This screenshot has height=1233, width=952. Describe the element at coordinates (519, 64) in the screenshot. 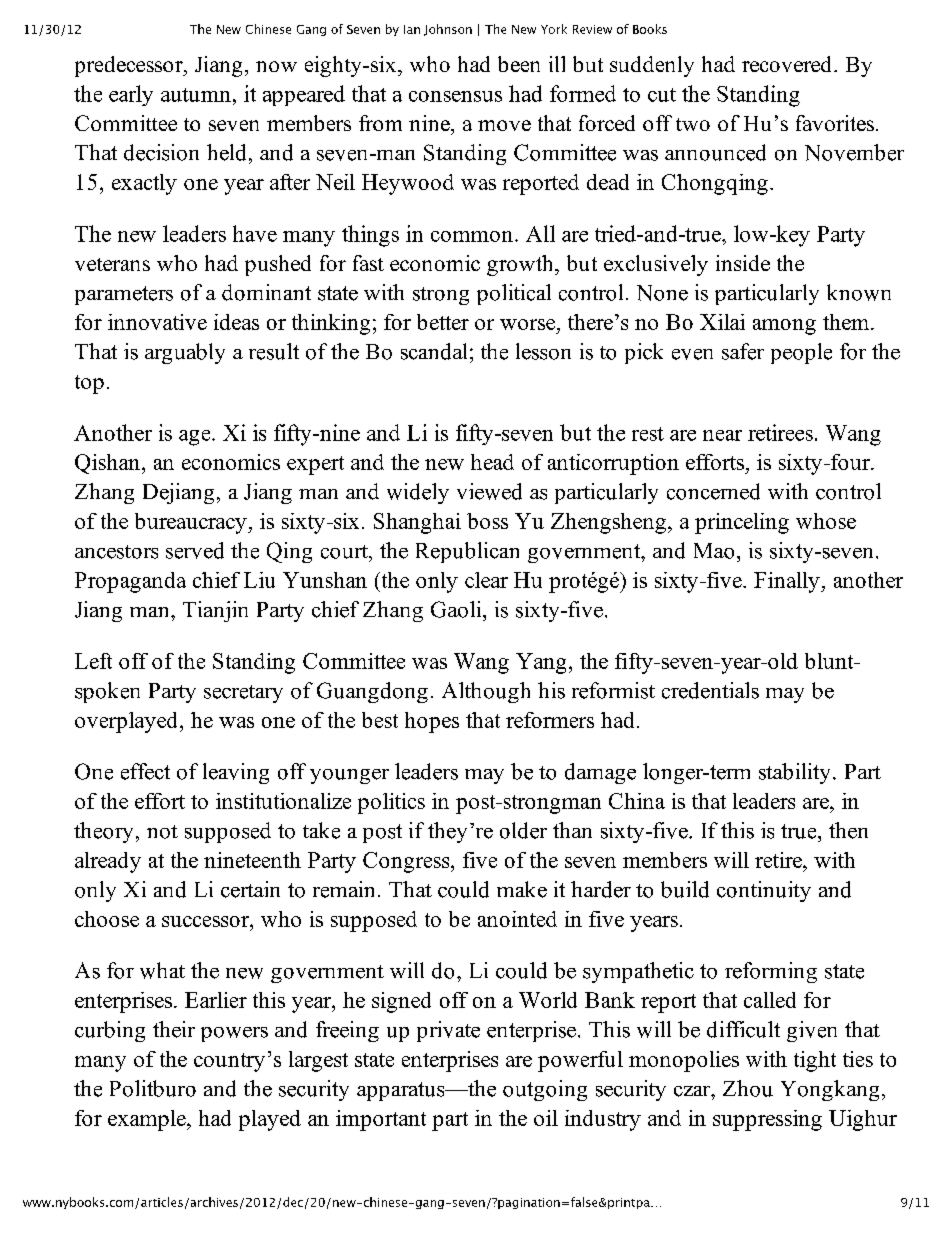

I see `been` at that location.
